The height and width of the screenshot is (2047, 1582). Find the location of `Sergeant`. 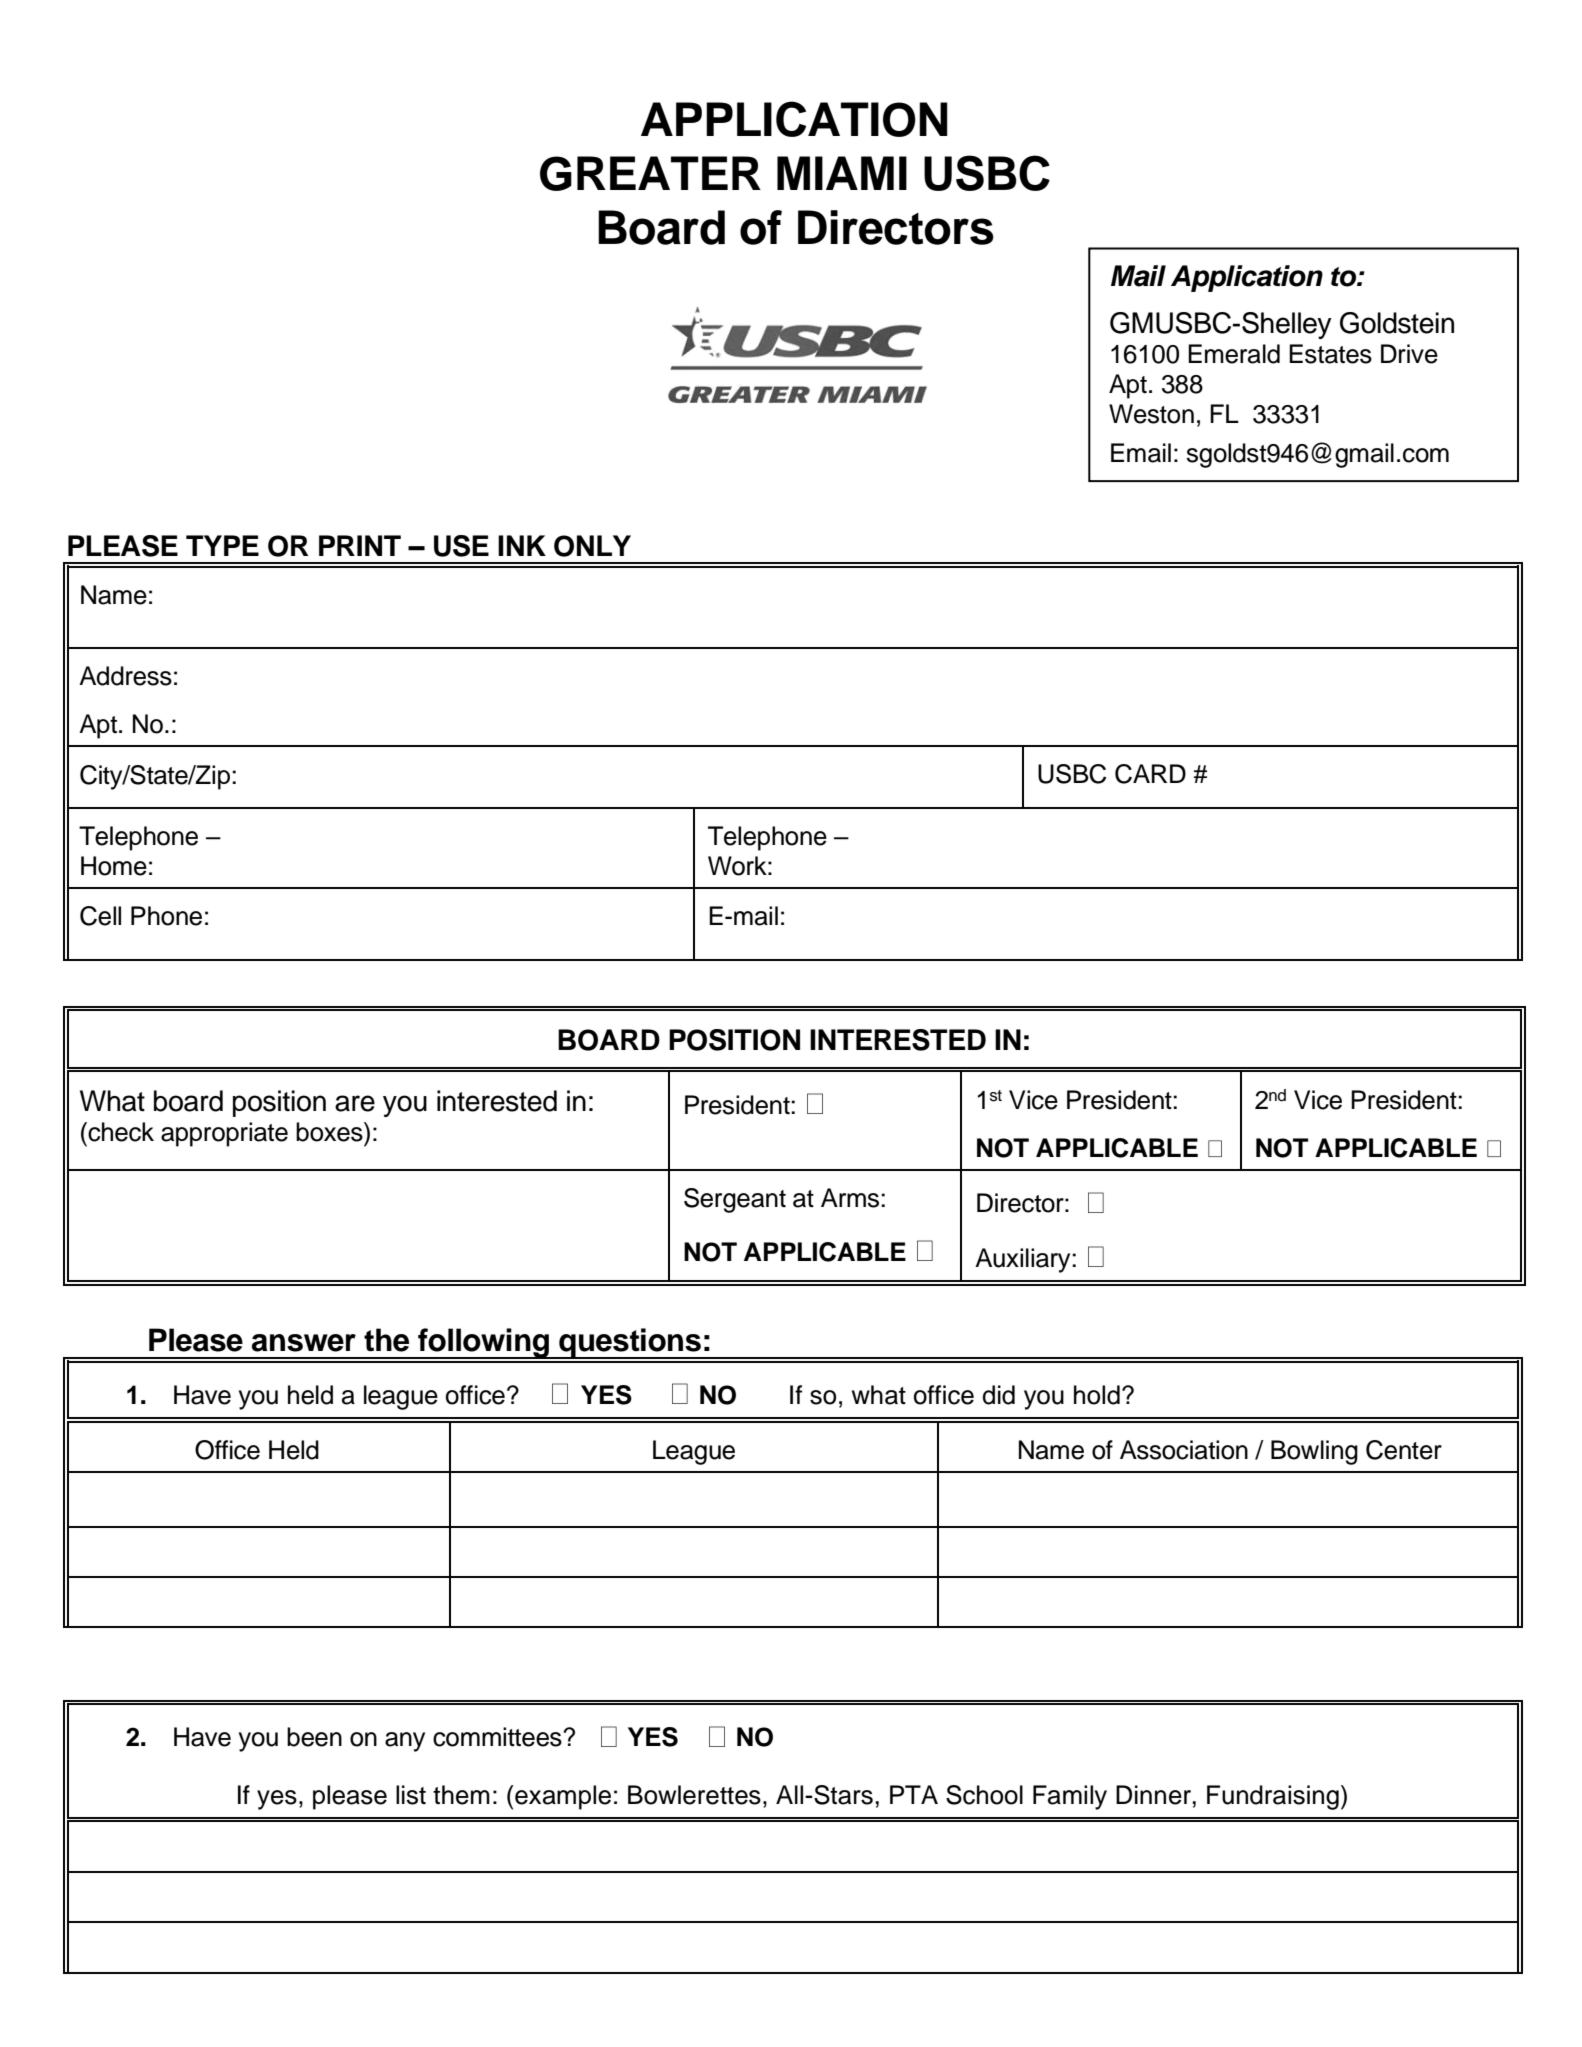

Sergeant is located at coordinates (735, 1200).
